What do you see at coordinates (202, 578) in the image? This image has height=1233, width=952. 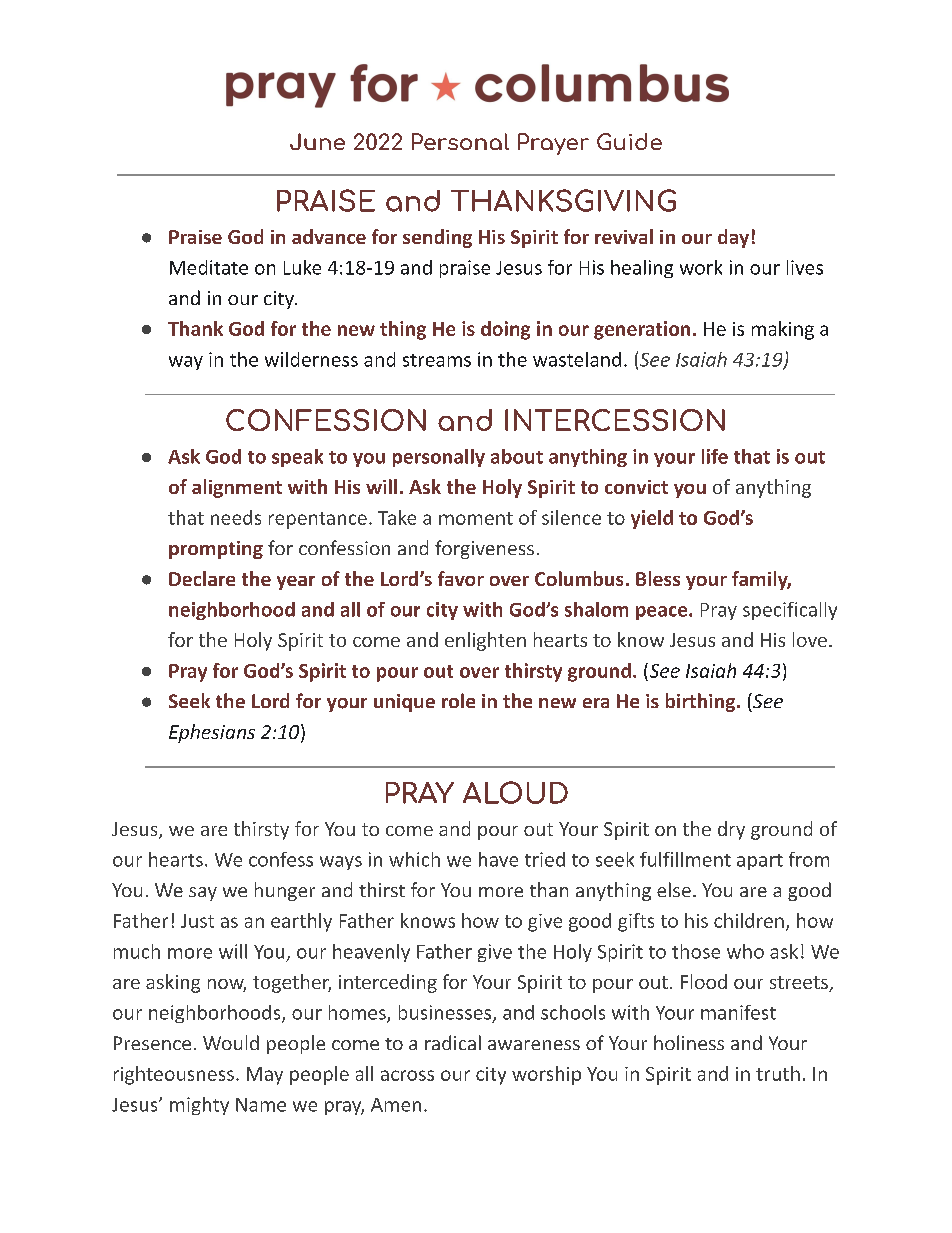 I see `Declare` at bounding box center [202, 578].
